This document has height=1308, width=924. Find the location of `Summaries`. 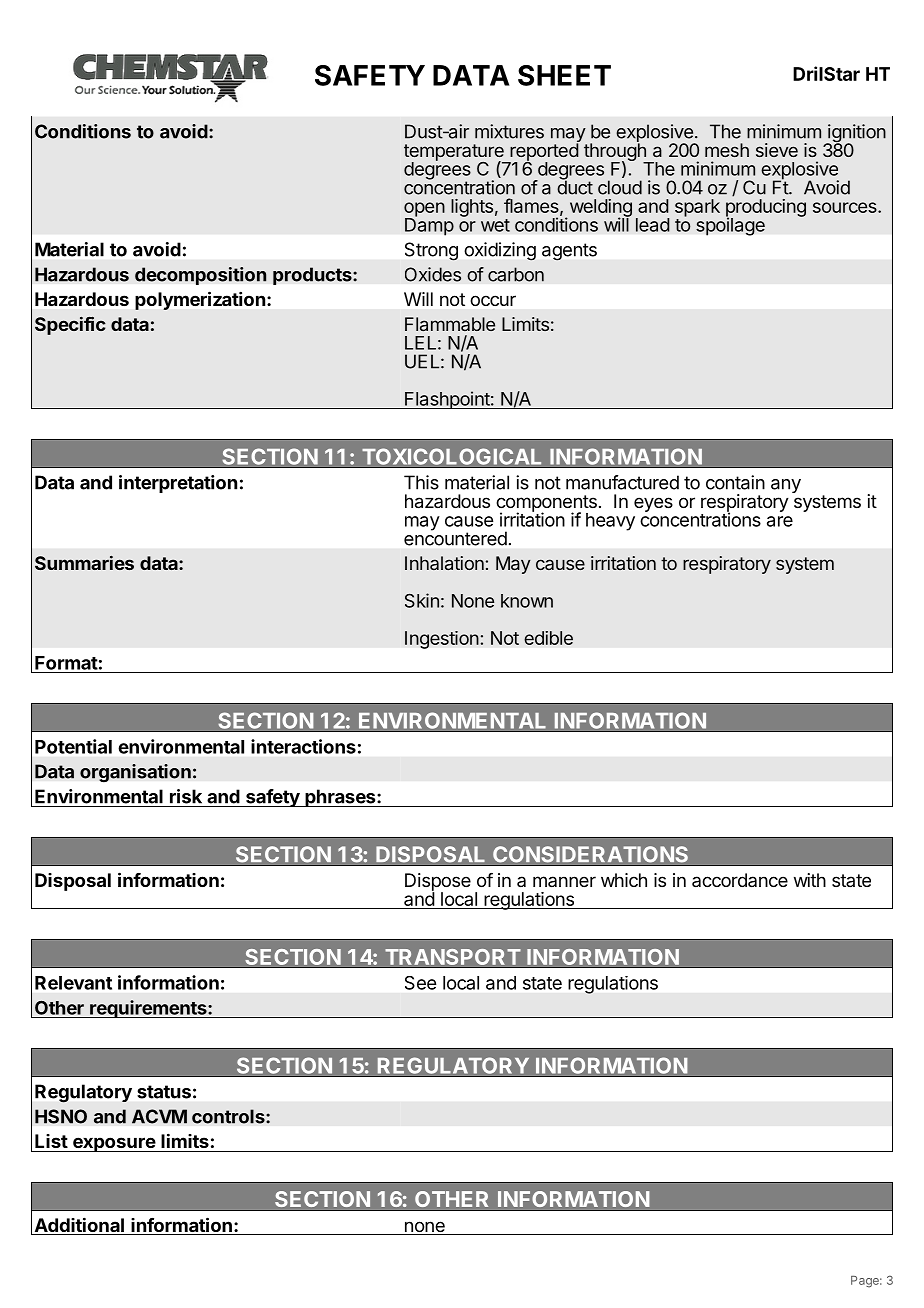

Summaries is located at coordinates (84, 563).
